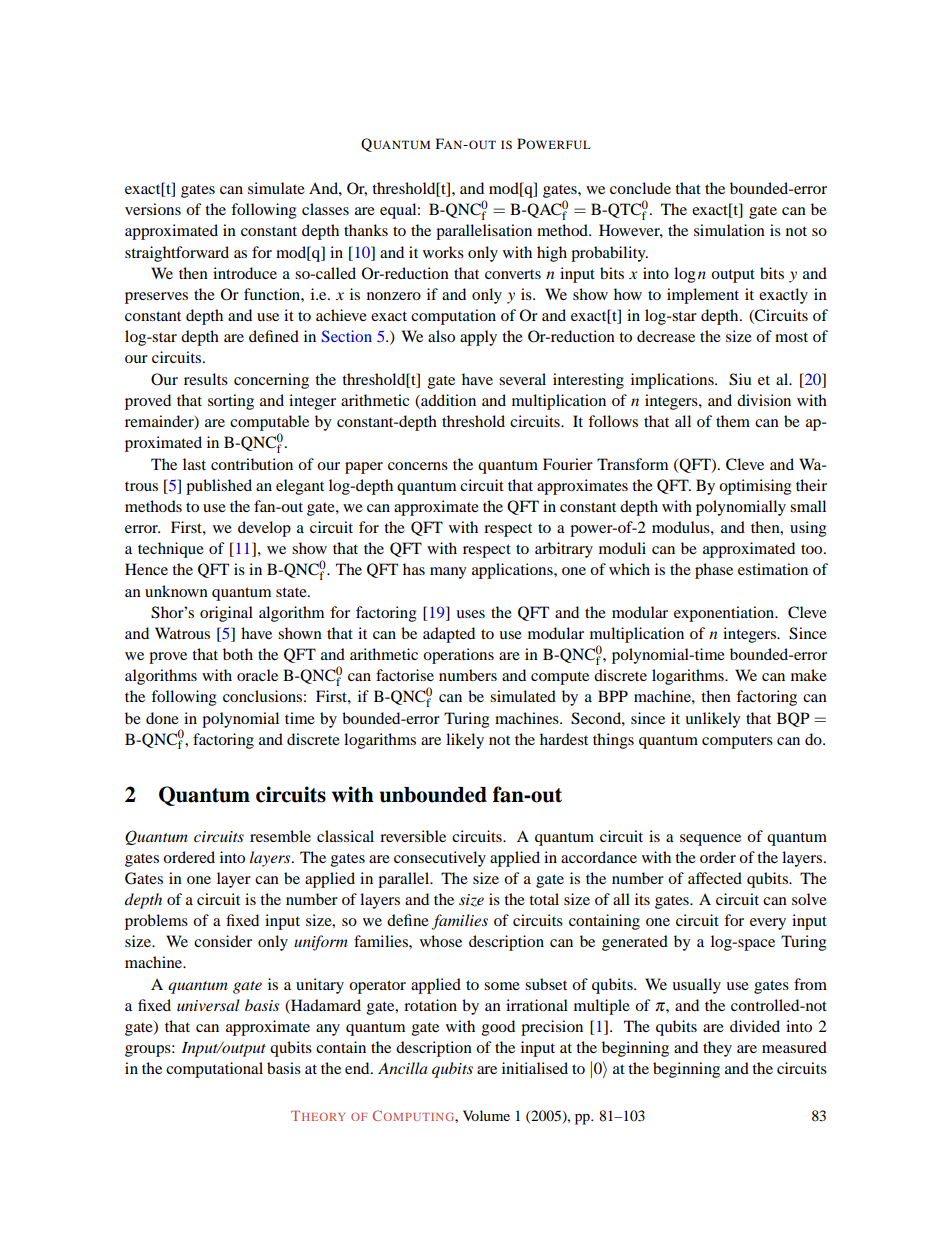 The image size is (952, 1233). Describe the element at coordinates (725, 614) in the screenshot. I see `exponentiation` at that location.
